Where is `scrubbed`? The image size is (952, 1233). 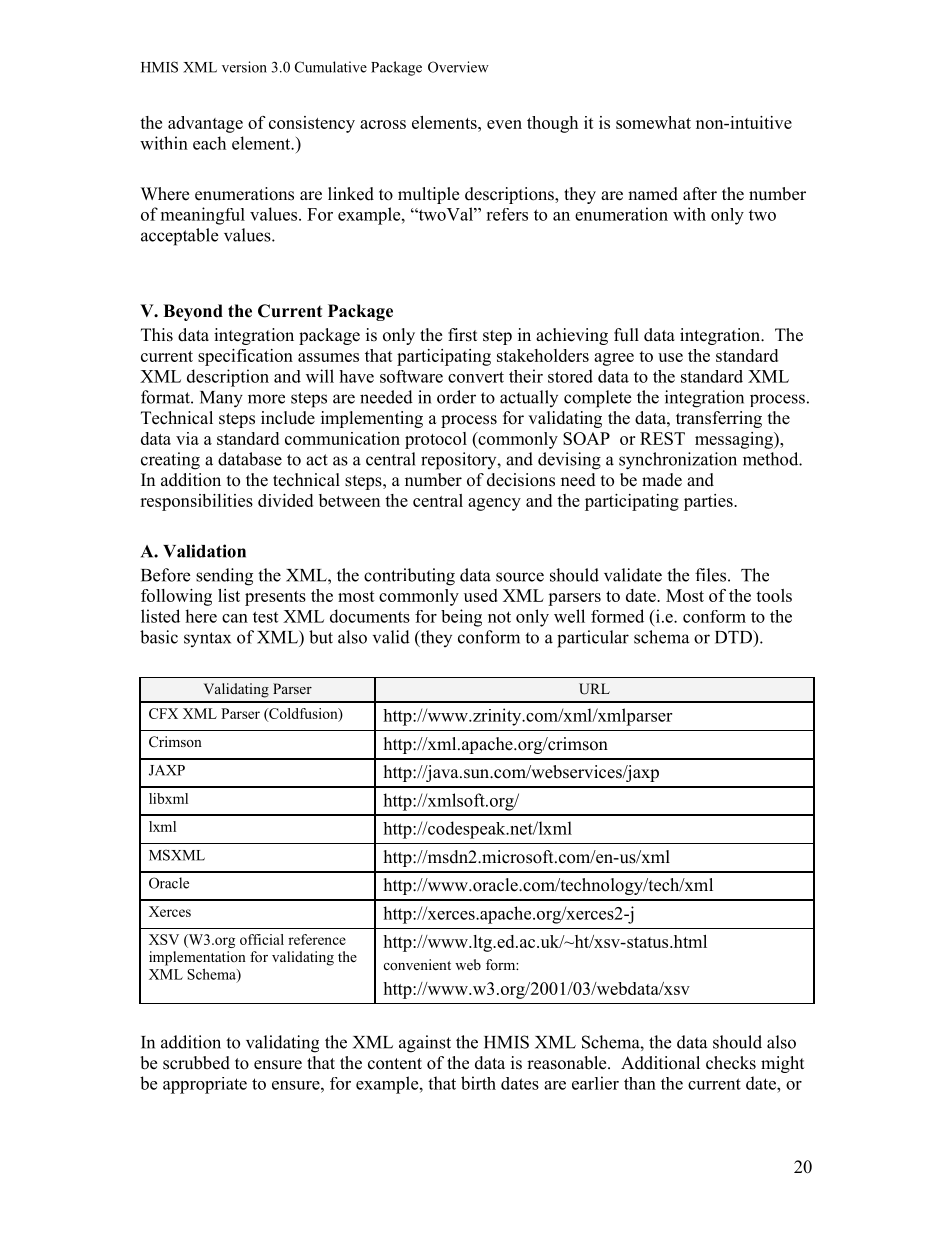
scrubbed is located at coordinates (196, 1063).
